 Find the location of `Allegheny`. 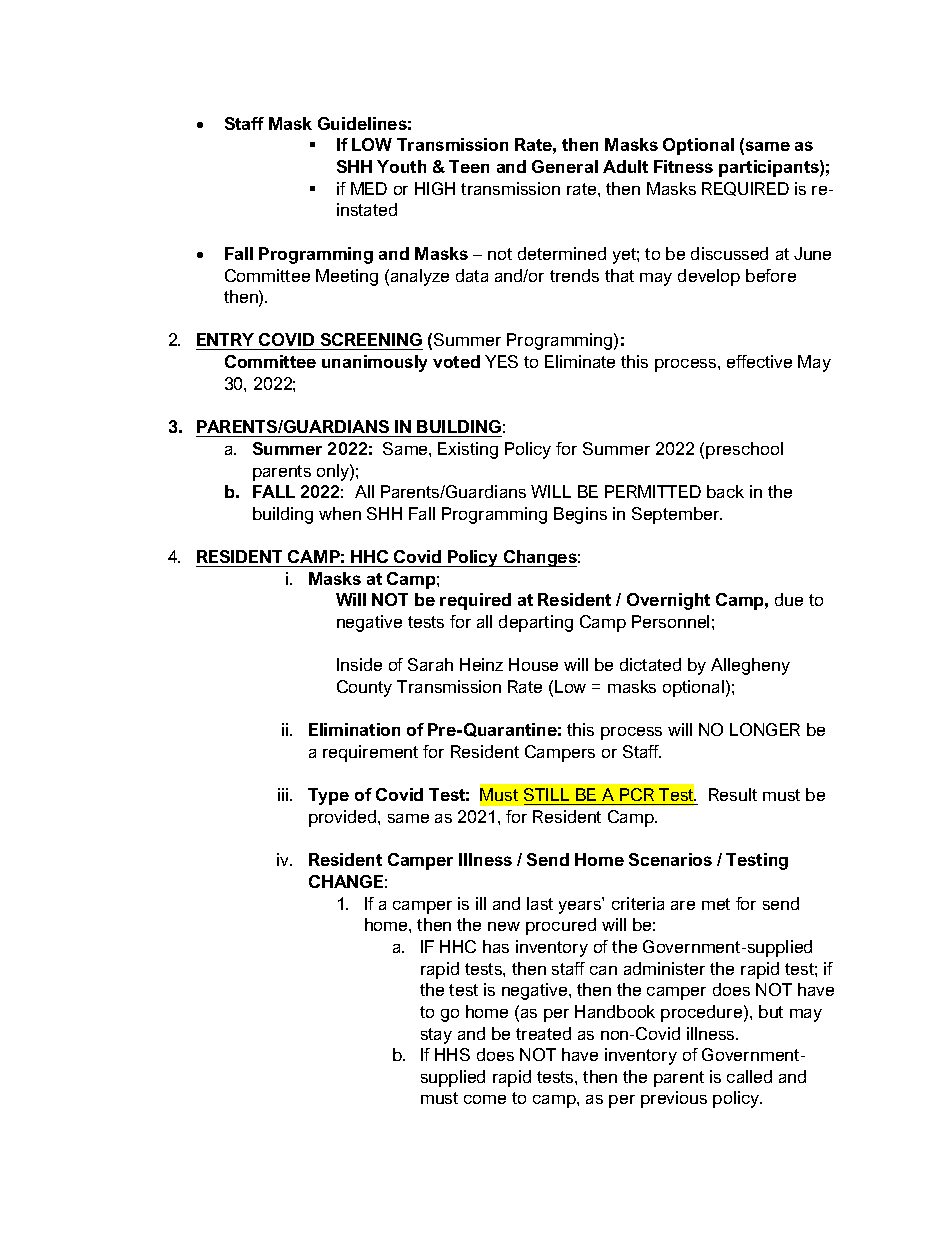

Allegheny is located at coordinates (750, 666).
